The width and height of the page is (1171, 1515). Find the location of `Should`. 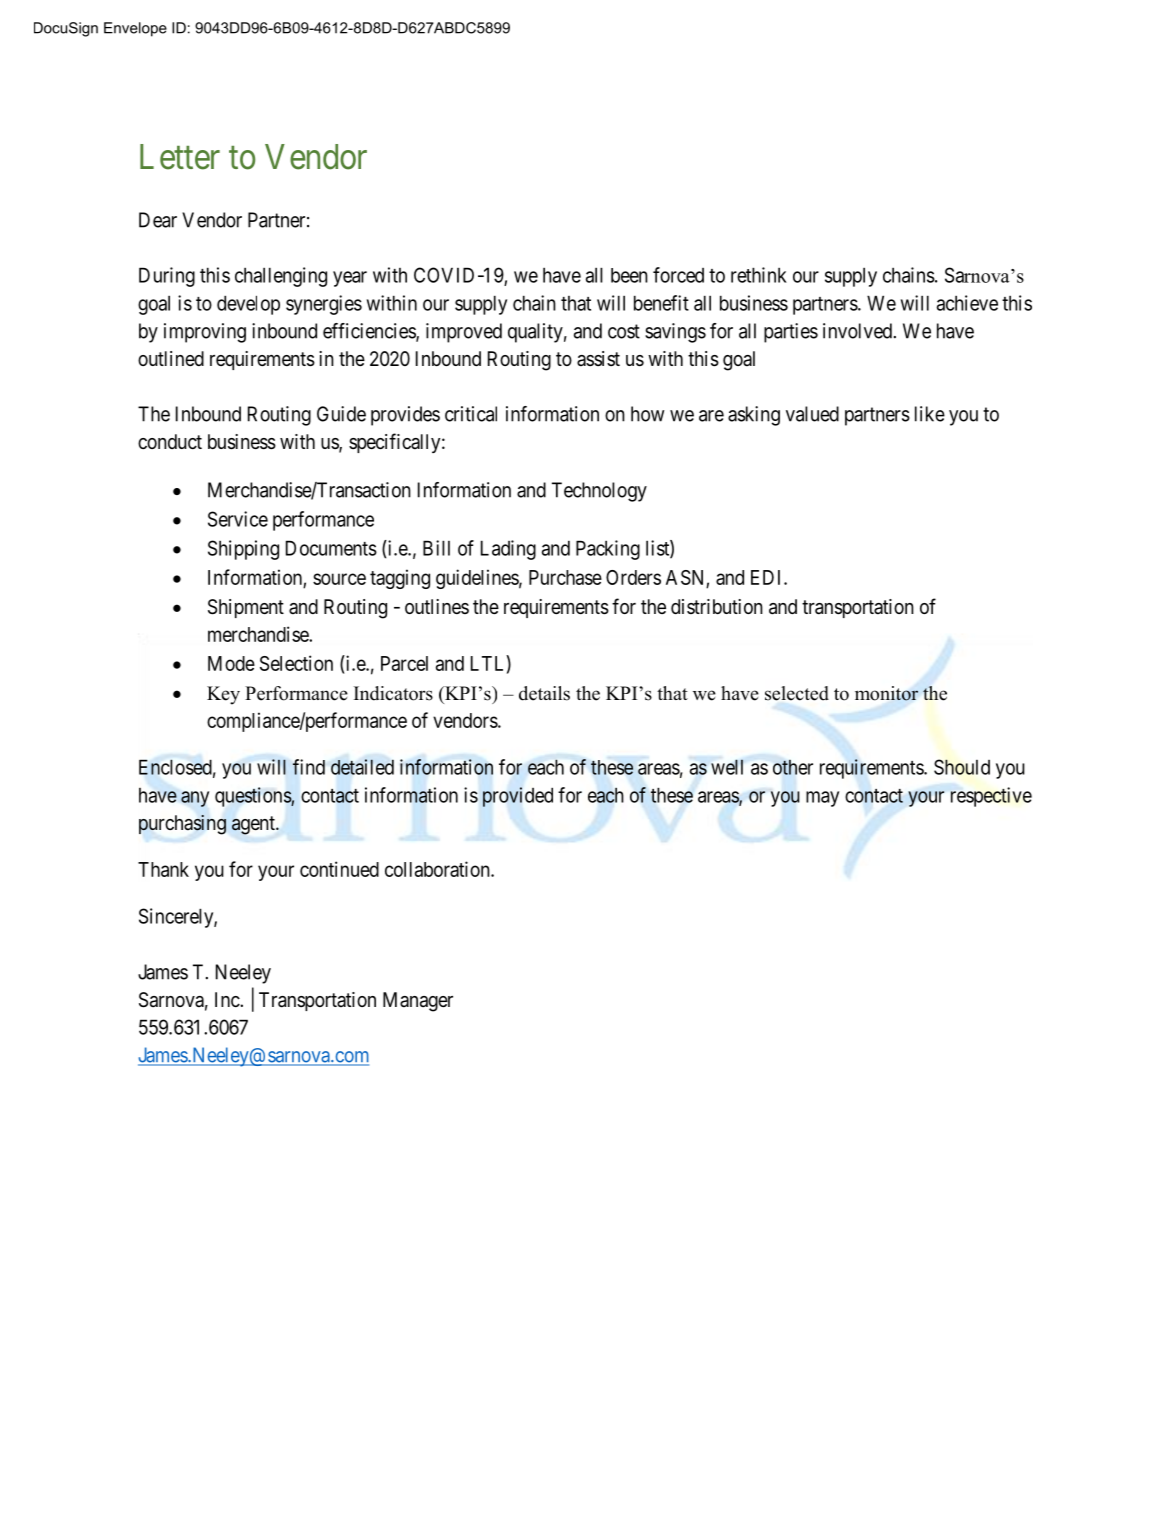

Should is located at coordinates (962, 767).
